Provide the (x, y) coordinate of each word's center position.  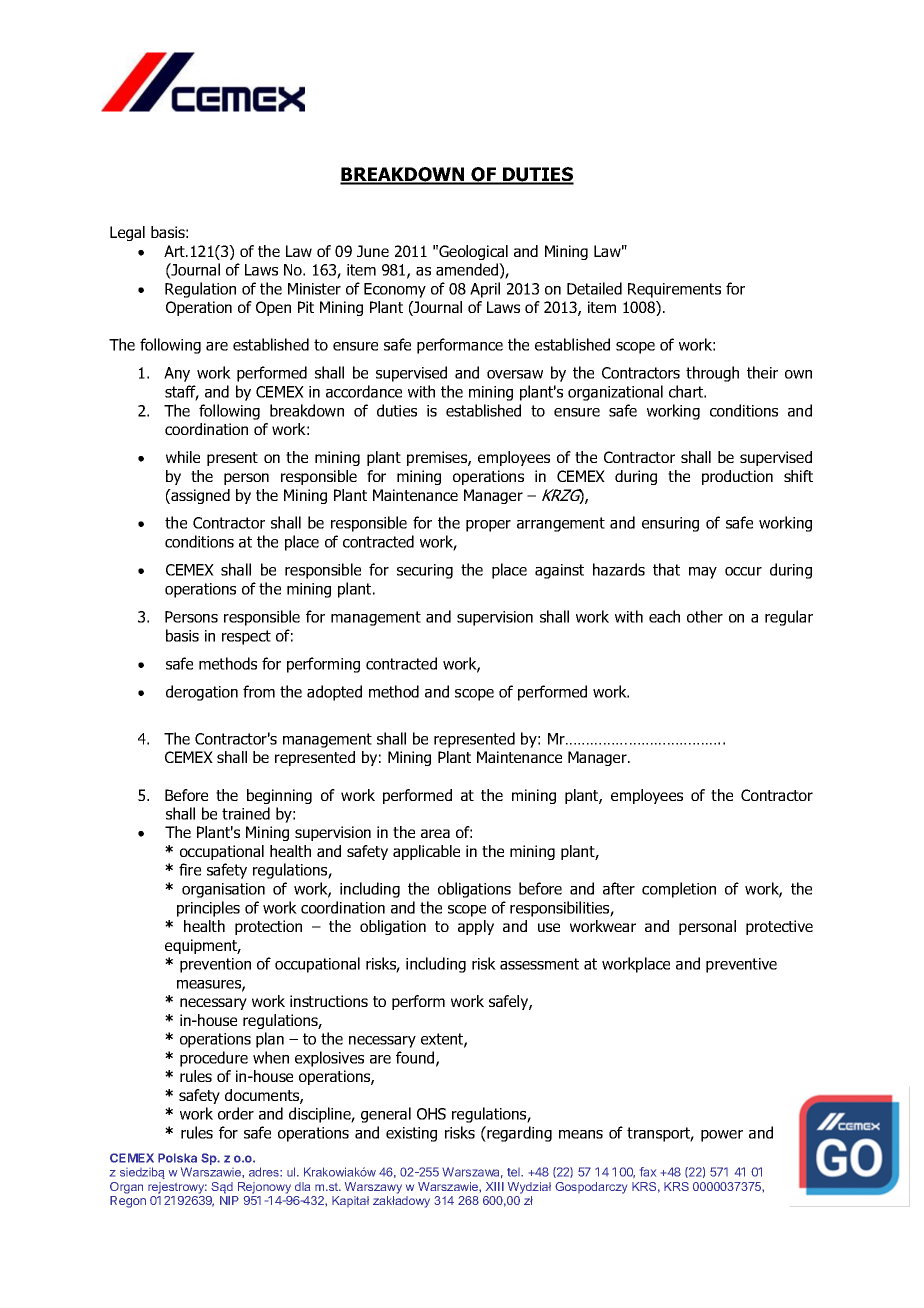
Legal (127, 233)
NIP (229, 1200)
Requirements (674, 290)
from (259, 691)
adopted (334, 693)
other (705, 616)
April (485, 290)
